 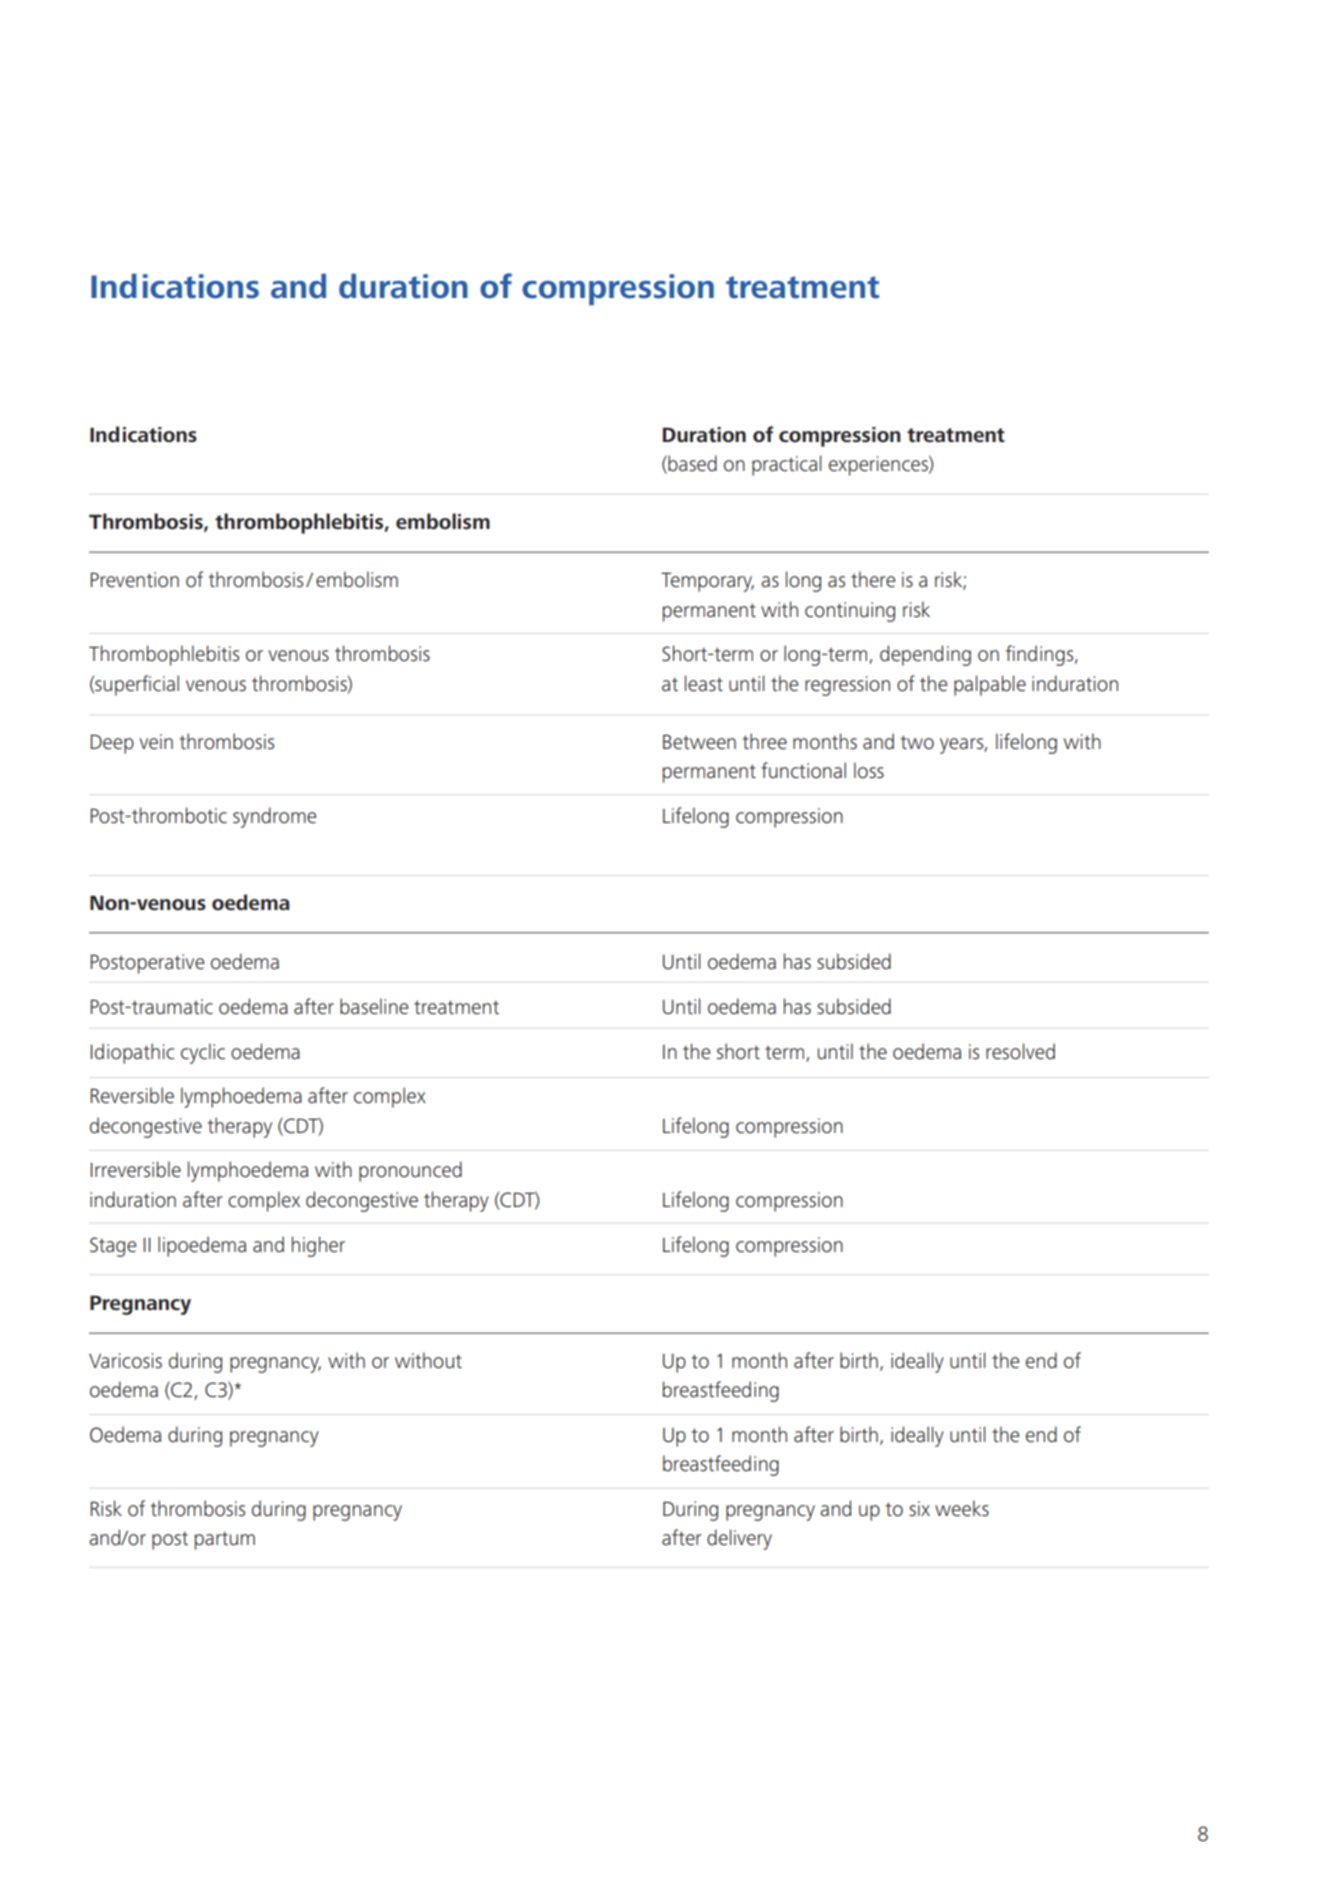 I want to click on based, so click(x=691, y=464).
